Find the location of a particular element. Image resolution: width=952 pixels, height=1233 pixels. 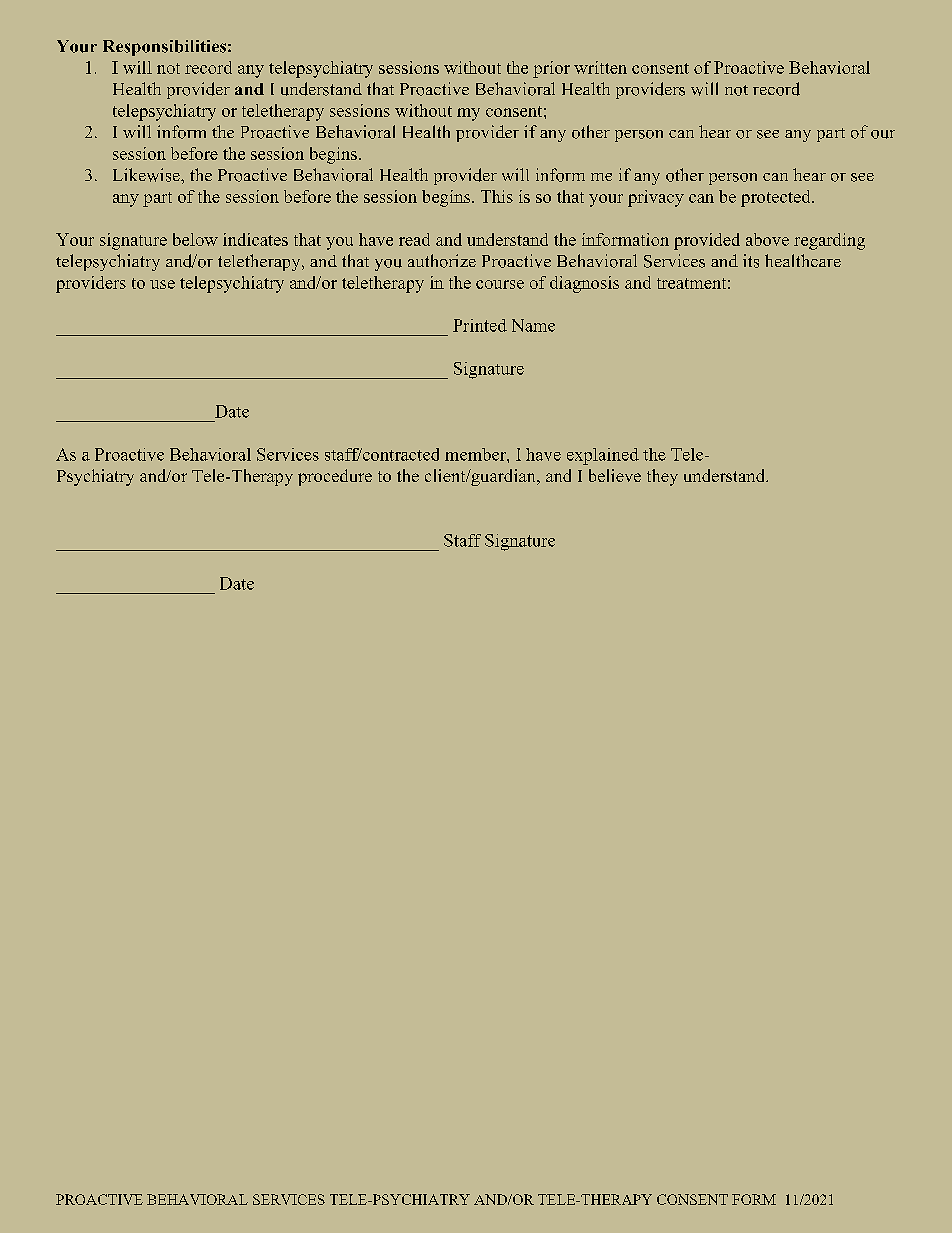

procedure is located at coordinates (335, 477).
